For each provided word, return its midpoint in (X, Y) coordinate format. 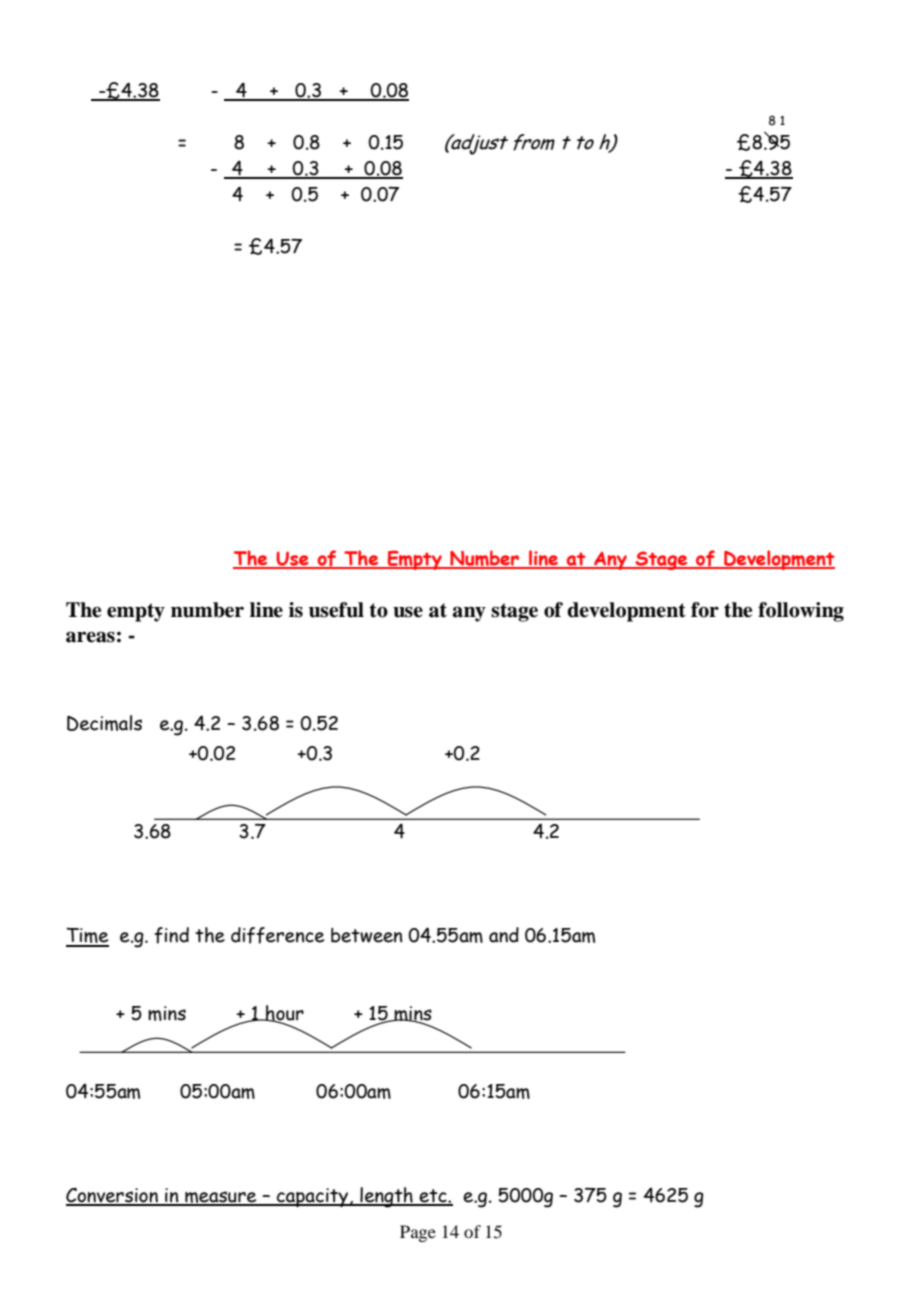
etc (433, 1197)
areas (90, 637)
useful (336, 610)
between (367, 935)
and (504, 935)
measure (221, 1198)
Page (418, 1233)
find (171, 935)
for (705, 610)
